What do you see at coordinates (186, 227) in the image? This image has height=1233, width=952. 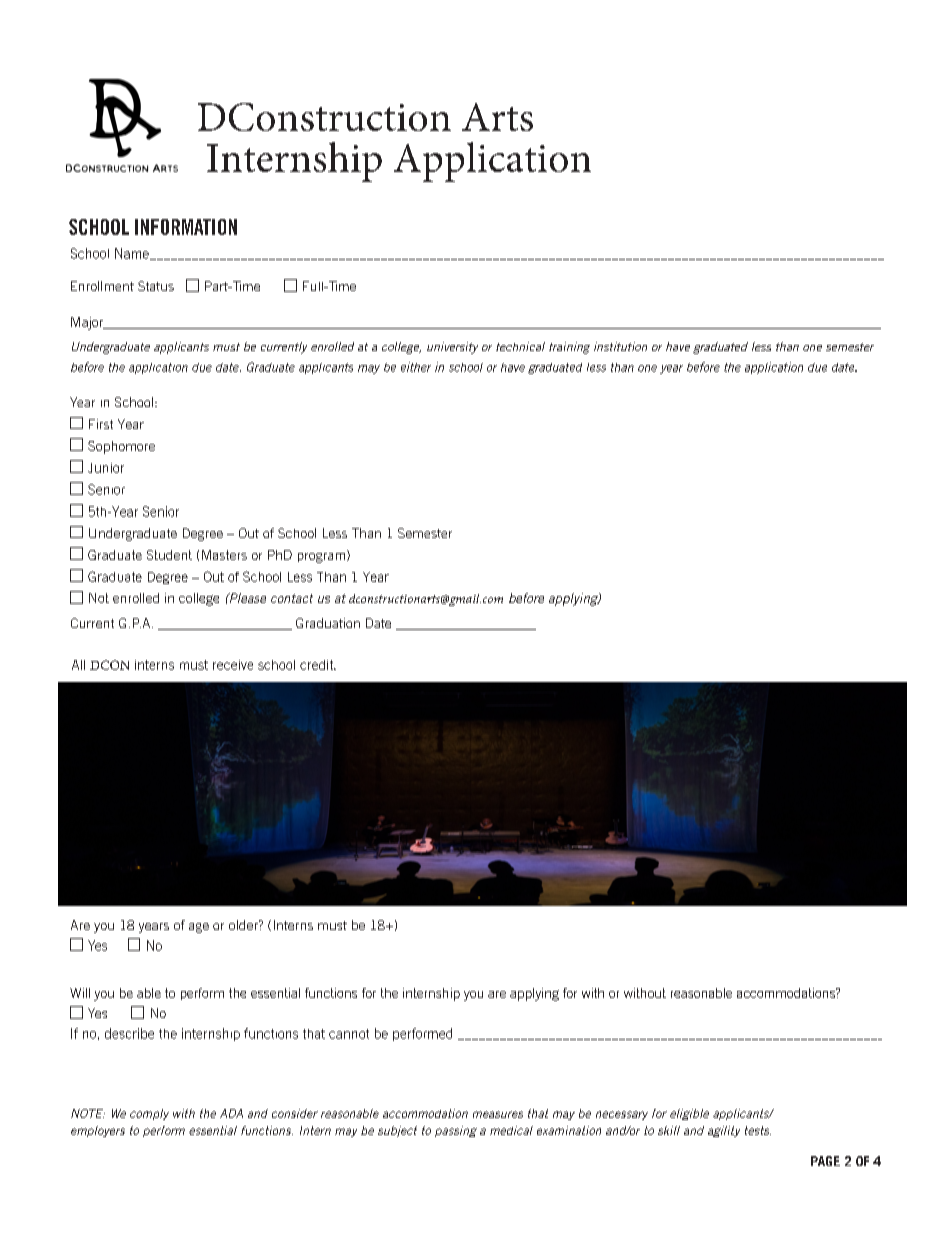 I see `INFORMATION` at bounding box center [186, 227].
